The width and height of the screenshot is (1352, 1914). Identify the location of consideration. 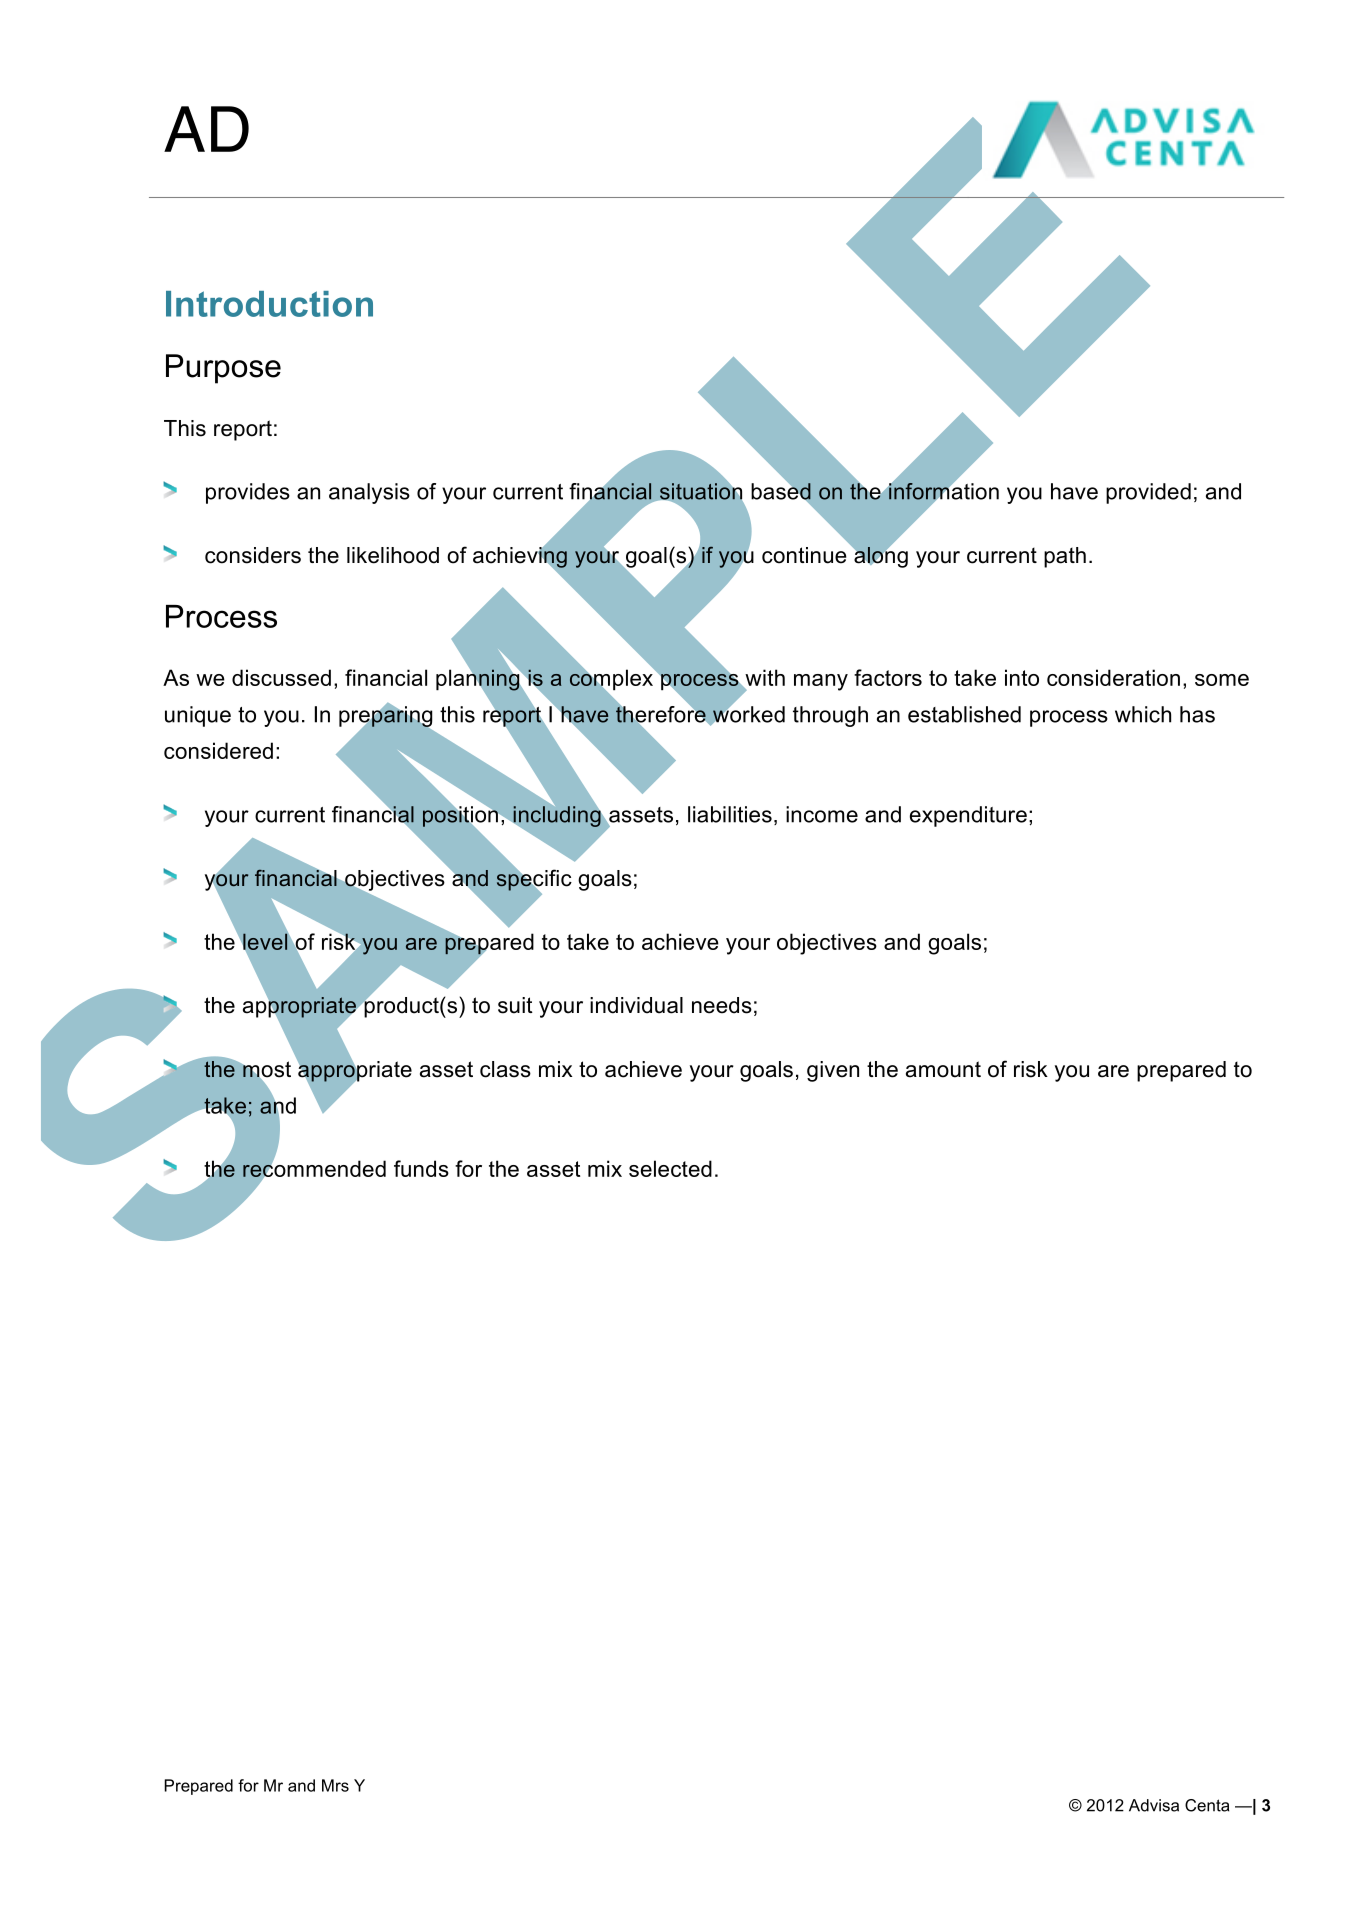
(1113, 677).
